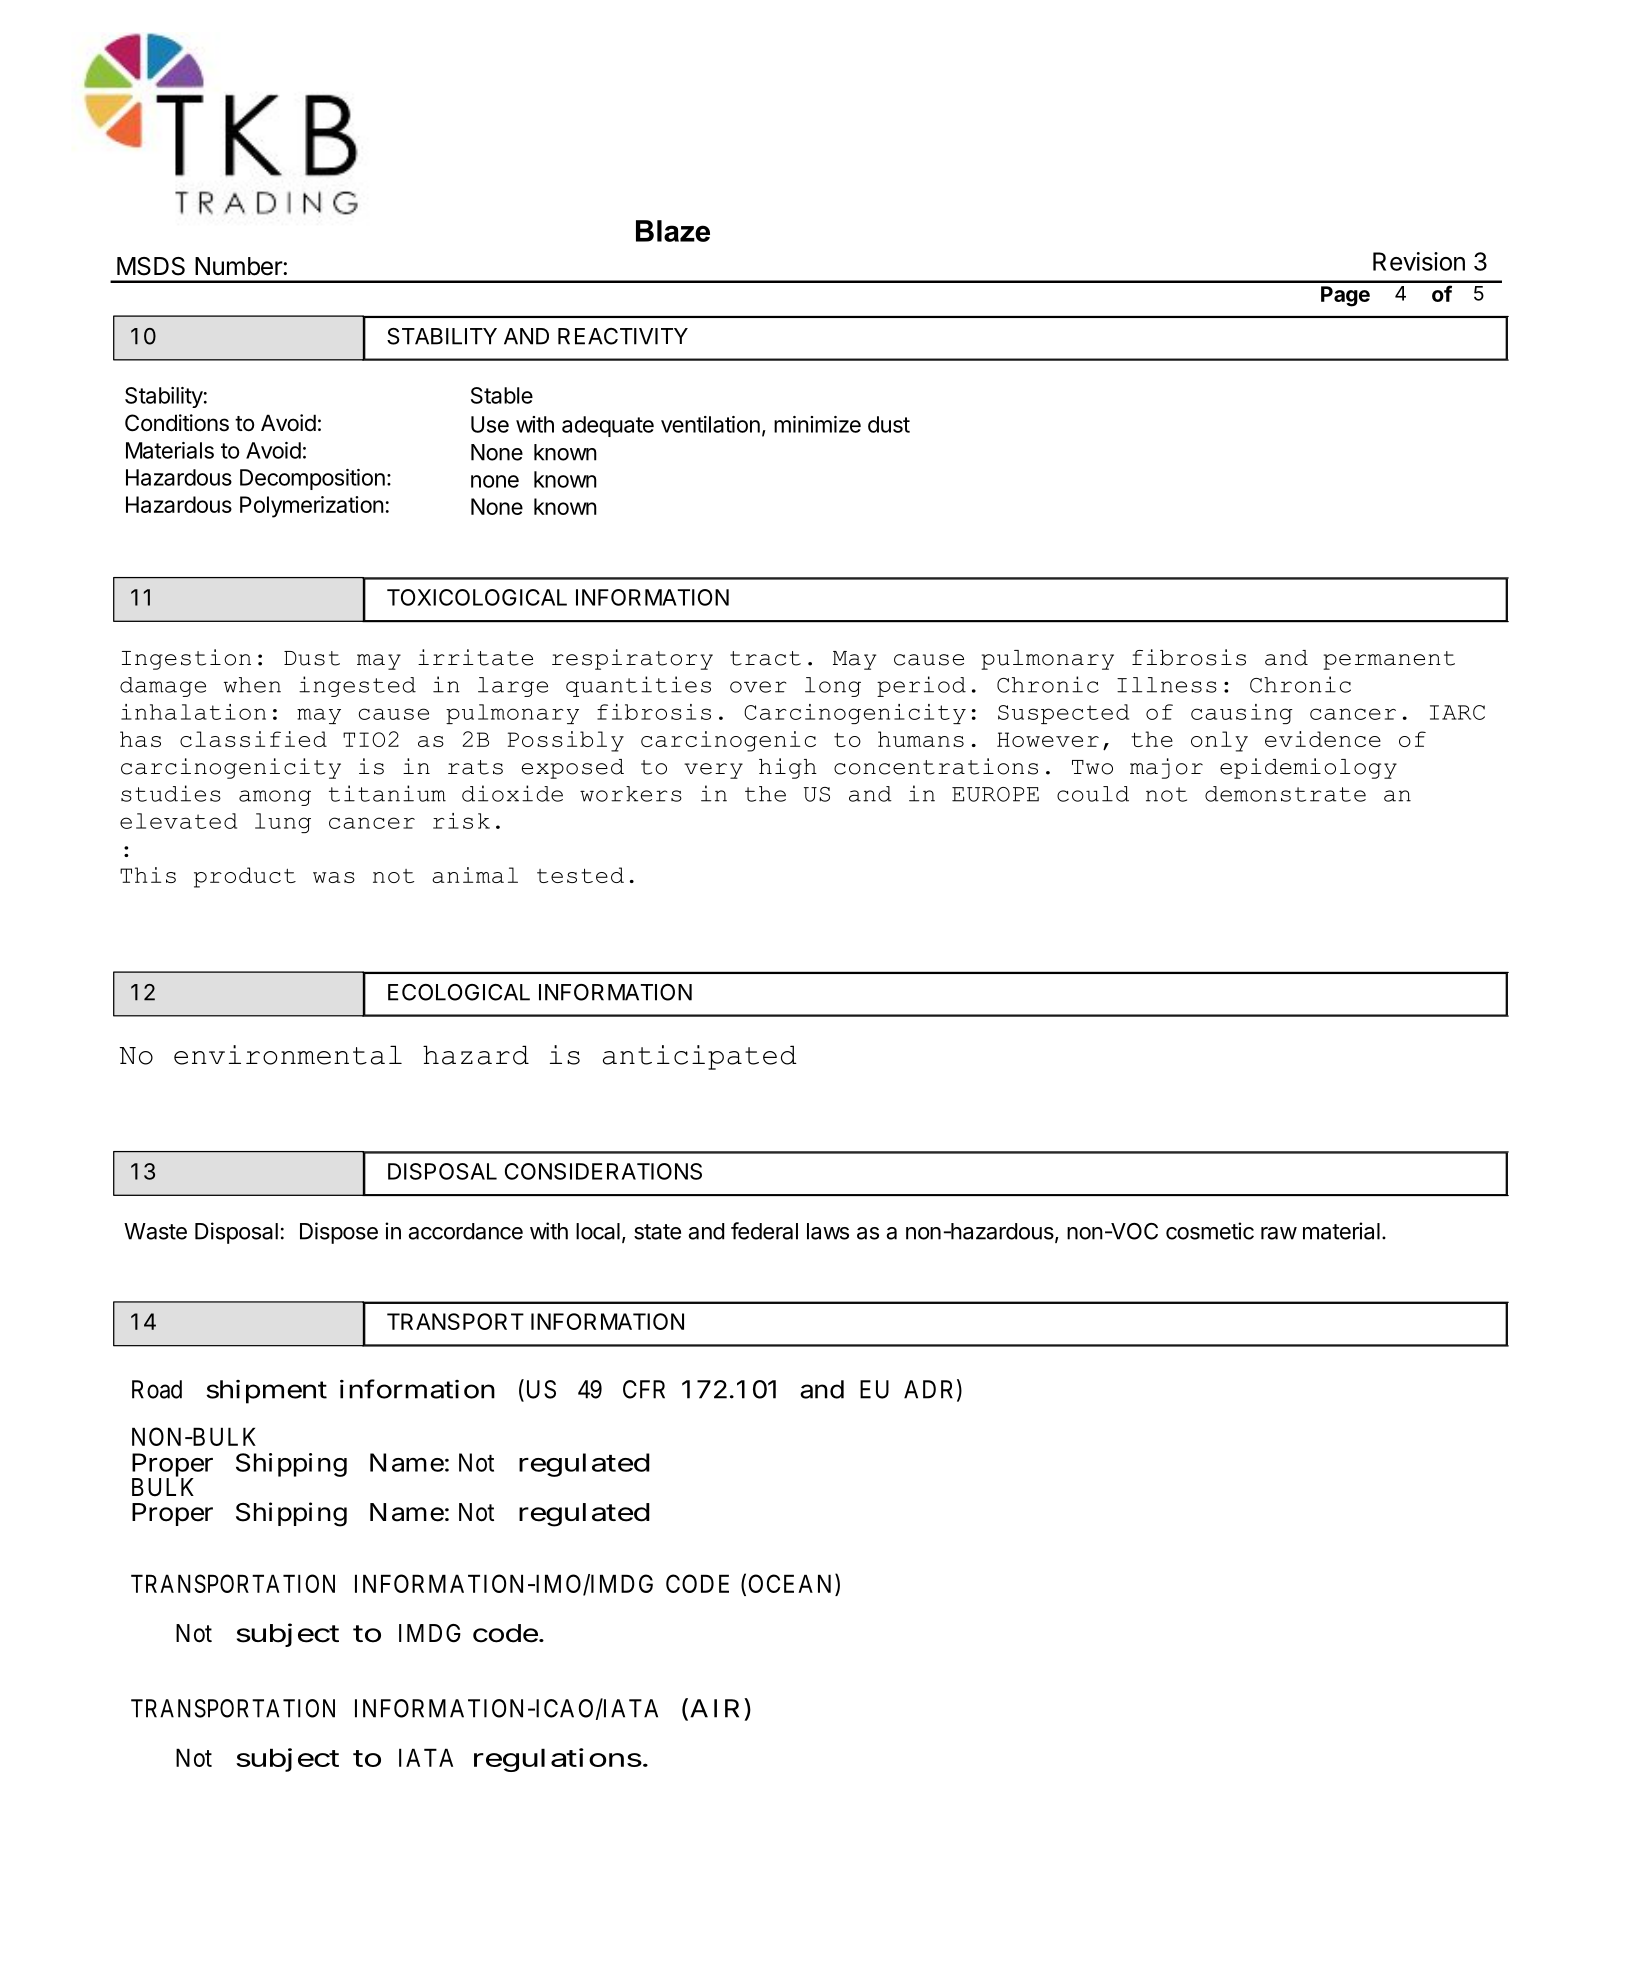  I want to click on Number, so click(239, 266).
